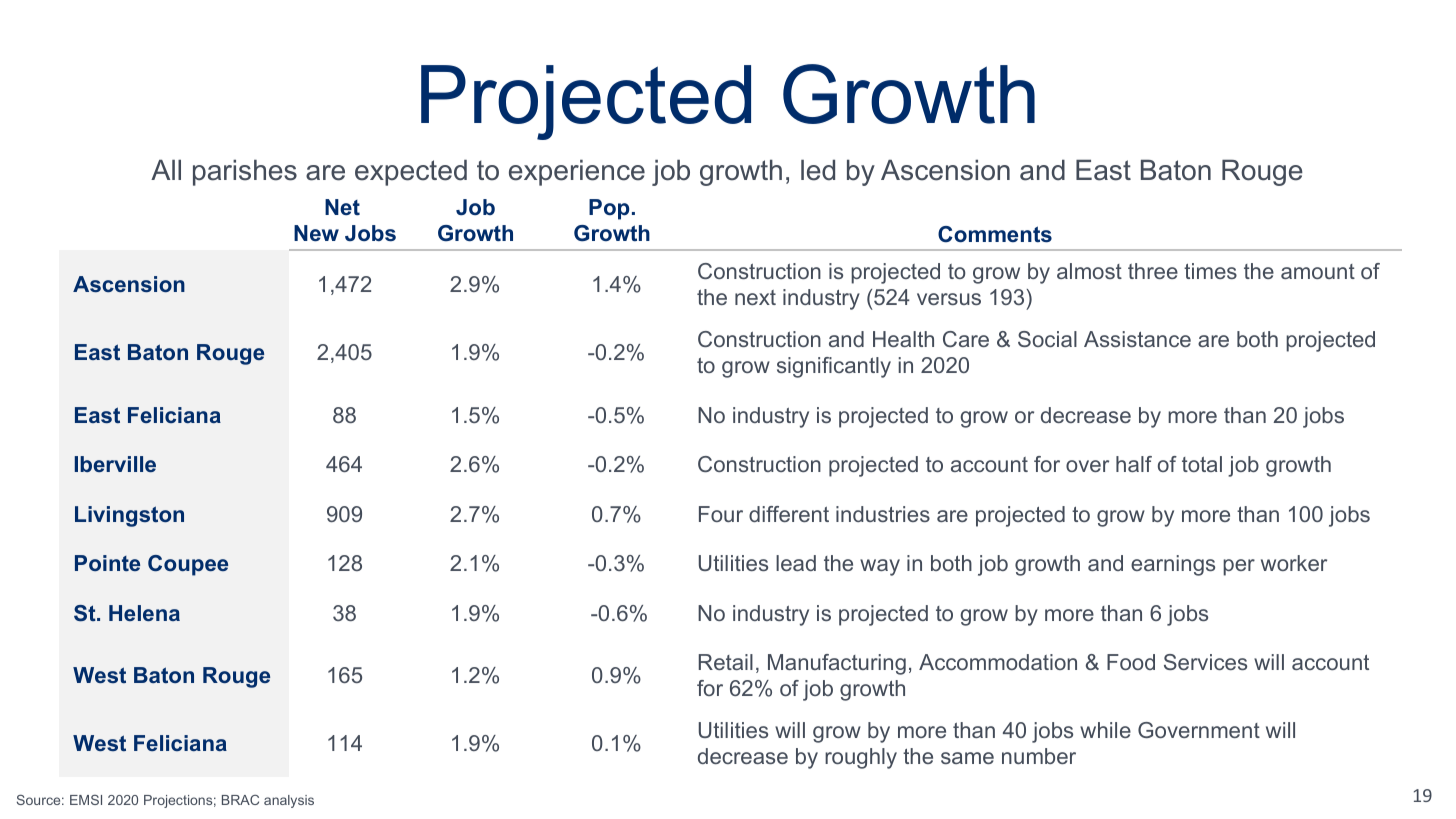 The height and width of the image is (819, 1456). Describe the element at coordinates (755, 297) in the image. I see `next` at that location.
